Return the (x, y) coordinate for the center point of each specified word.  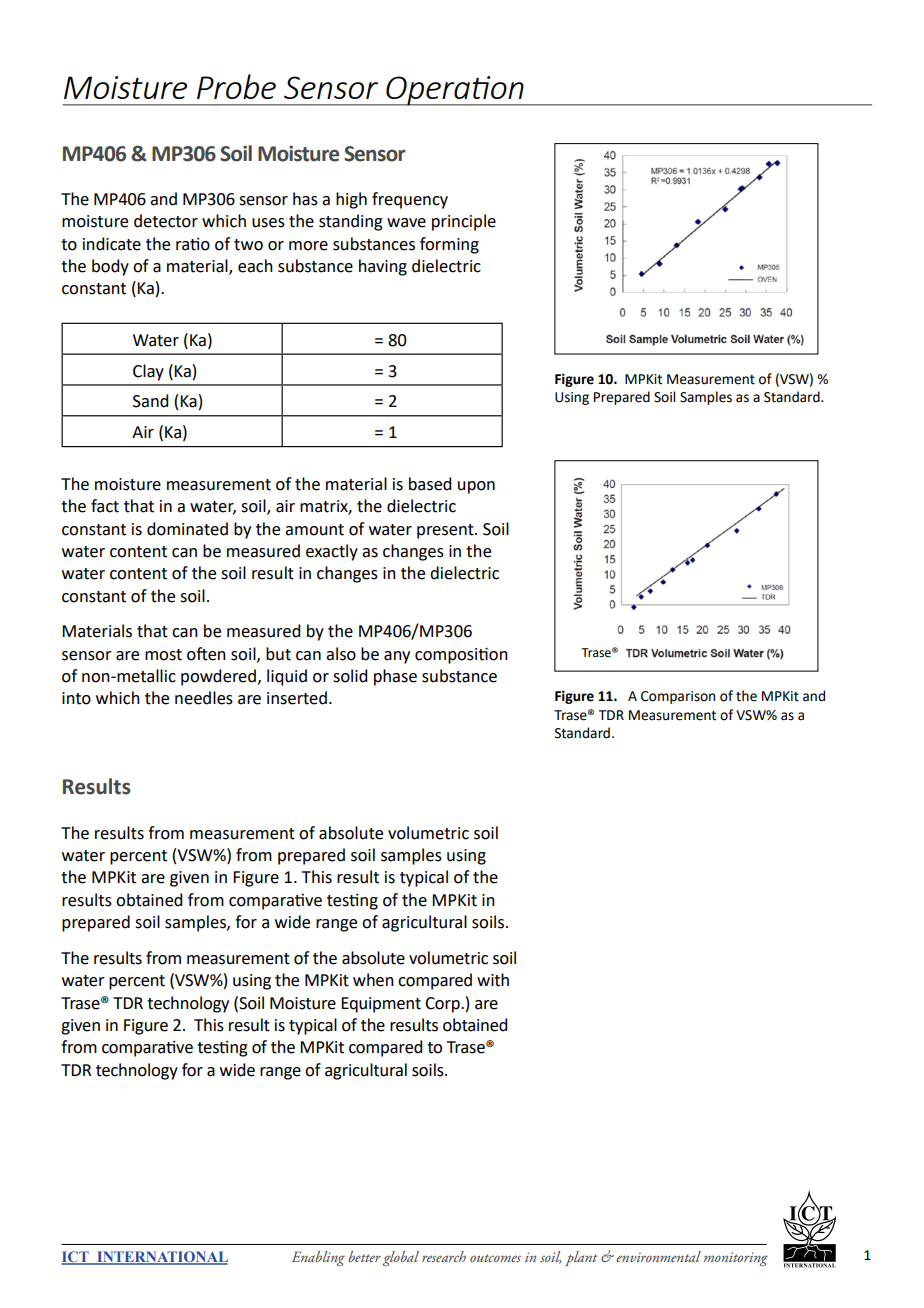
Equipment (381, 1005)
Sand (150, 401)
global (401, 1258)
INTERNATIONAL (161, 1258)
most (163, 655)
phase (395, 677)
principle (464, 222)
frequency (410, 200)
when (373, 980)
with (493, 980)
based (430, 484)
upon (476, 487)
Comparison (678, 697)
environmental (658, 1256)
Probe (236, 86)
